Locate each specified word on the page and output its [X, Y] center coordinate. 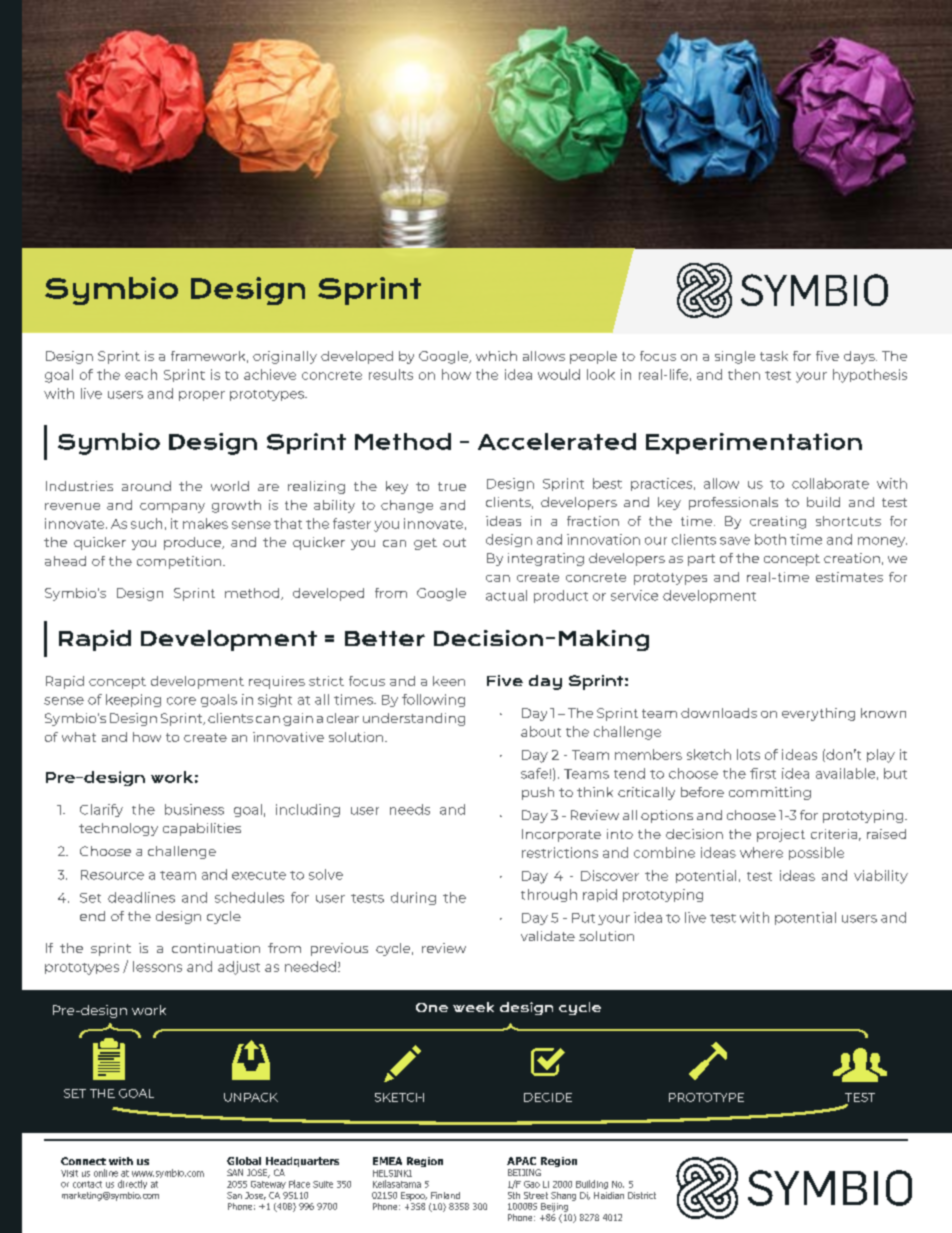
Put [583, 918]
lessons [157, 966]
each [141, 374]
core [181, 701]
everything [818, 714]
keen [449, 681]
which [496, 356]
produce [194, 543]
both [770, 539]
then [744, 374]
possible [816, 853]
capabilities [202, 829]
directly [132, 1184]
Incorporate [561, 835]
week [473, 1007]
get [425, 544]
